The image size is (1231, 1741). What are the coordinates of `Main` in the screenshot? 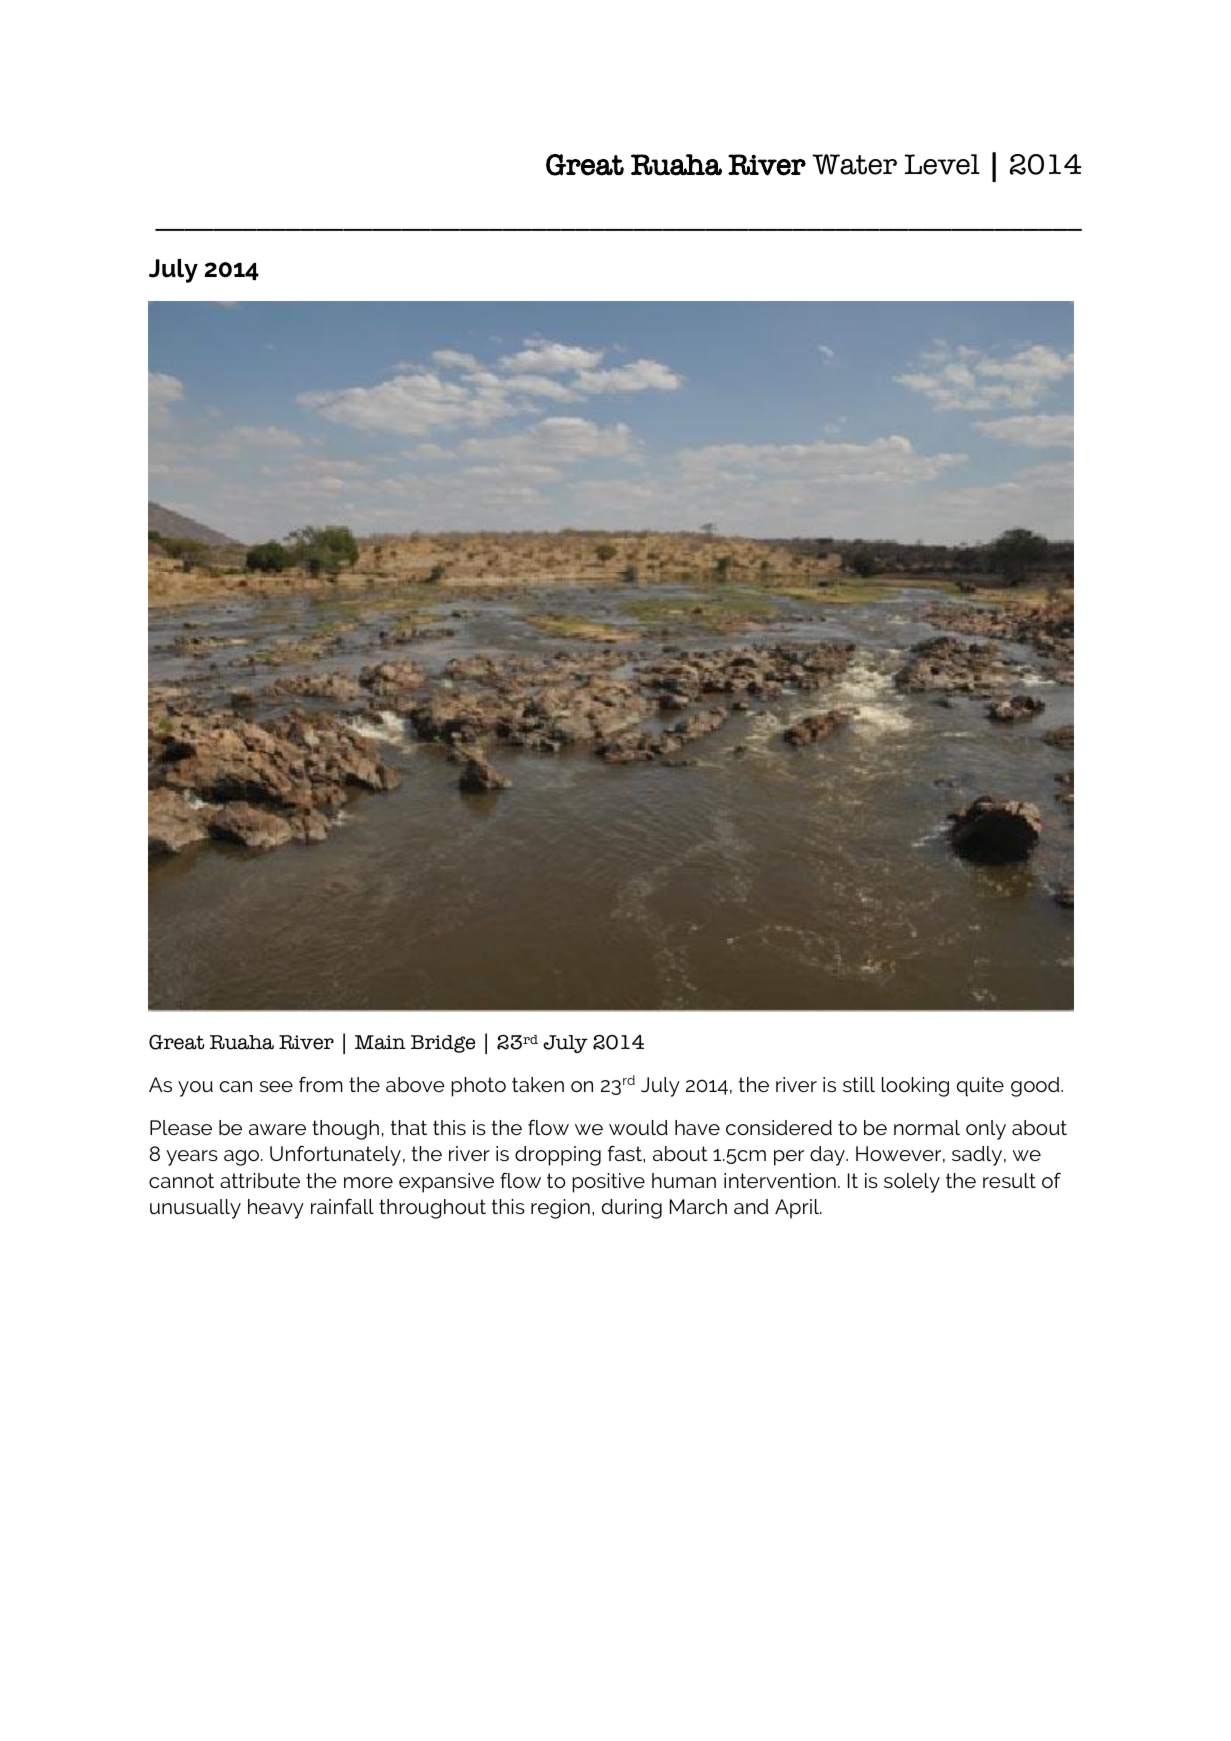 It's located at (380, 1042).
